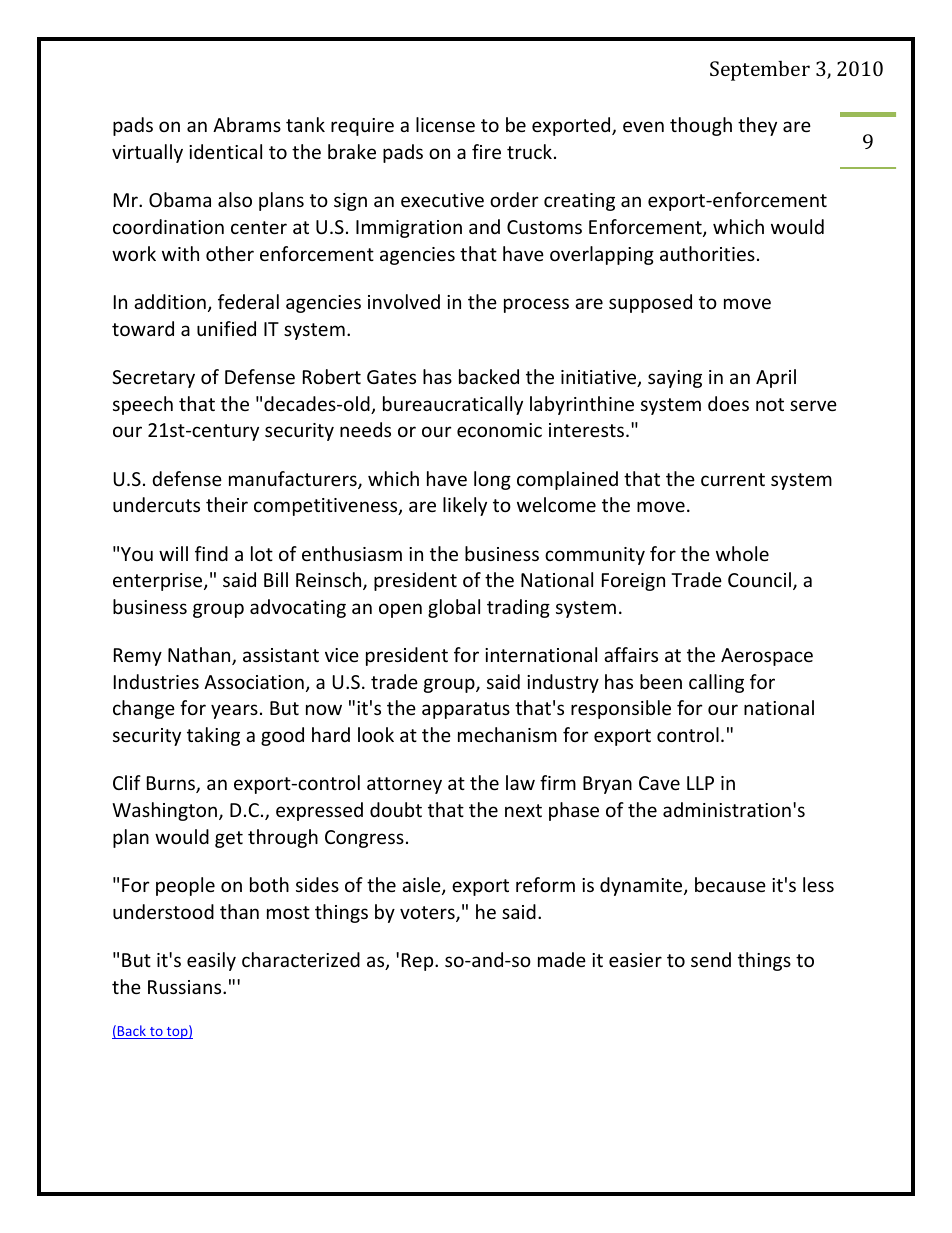 The image size is (952, 1233). I want to click on they, so click(757, 126).
